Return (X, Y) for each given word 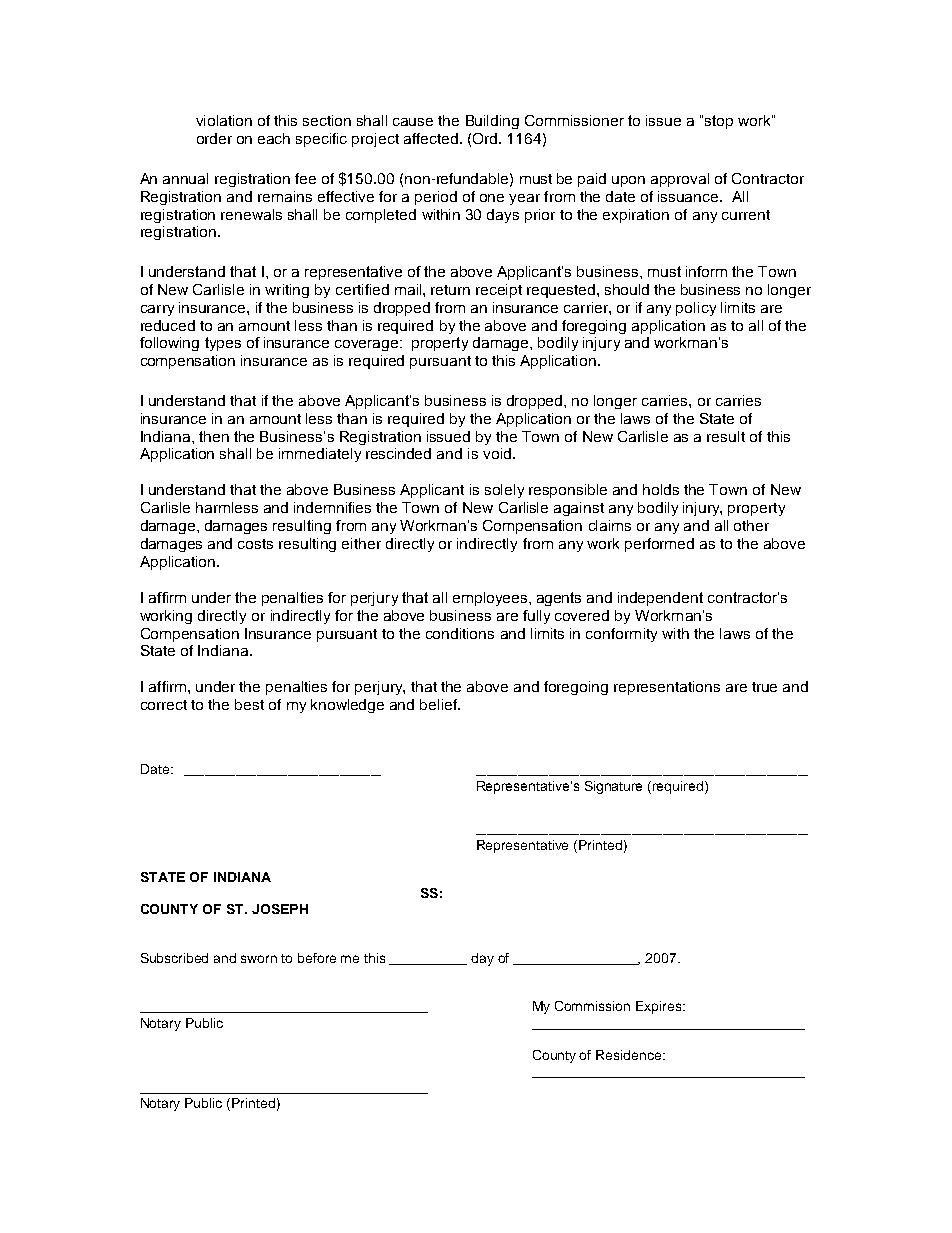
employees (491, 599)
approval (680, 180)
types (223, 344)
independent (660, 599)
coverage (368, 345)
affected (431, 138)
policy (696, 309)
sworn (259, 959)
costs (255, 544)
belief (439, 704)
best (249, 704)
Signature (613, 787)
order (214, 138)
